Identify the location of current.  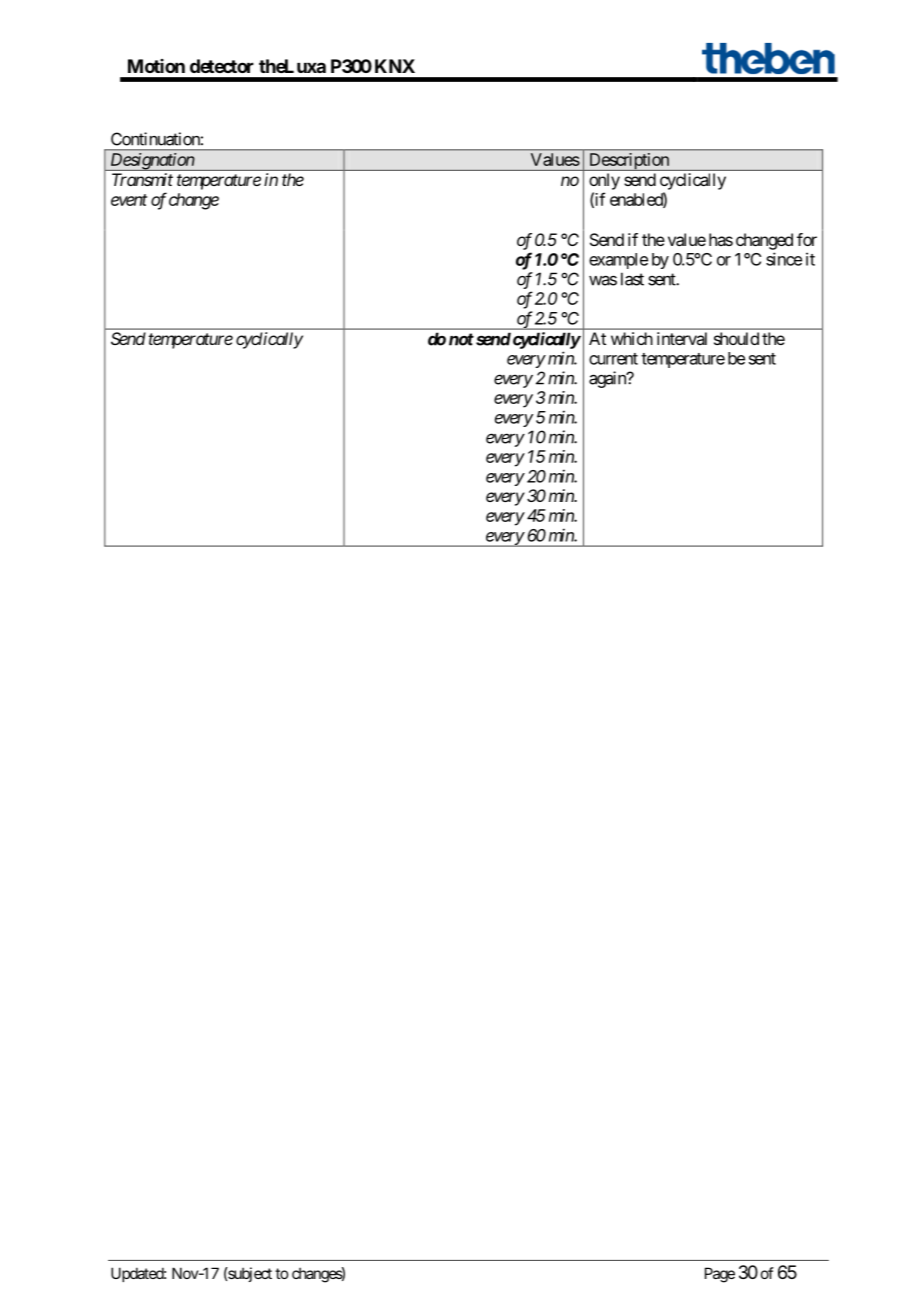
(613, 359).
